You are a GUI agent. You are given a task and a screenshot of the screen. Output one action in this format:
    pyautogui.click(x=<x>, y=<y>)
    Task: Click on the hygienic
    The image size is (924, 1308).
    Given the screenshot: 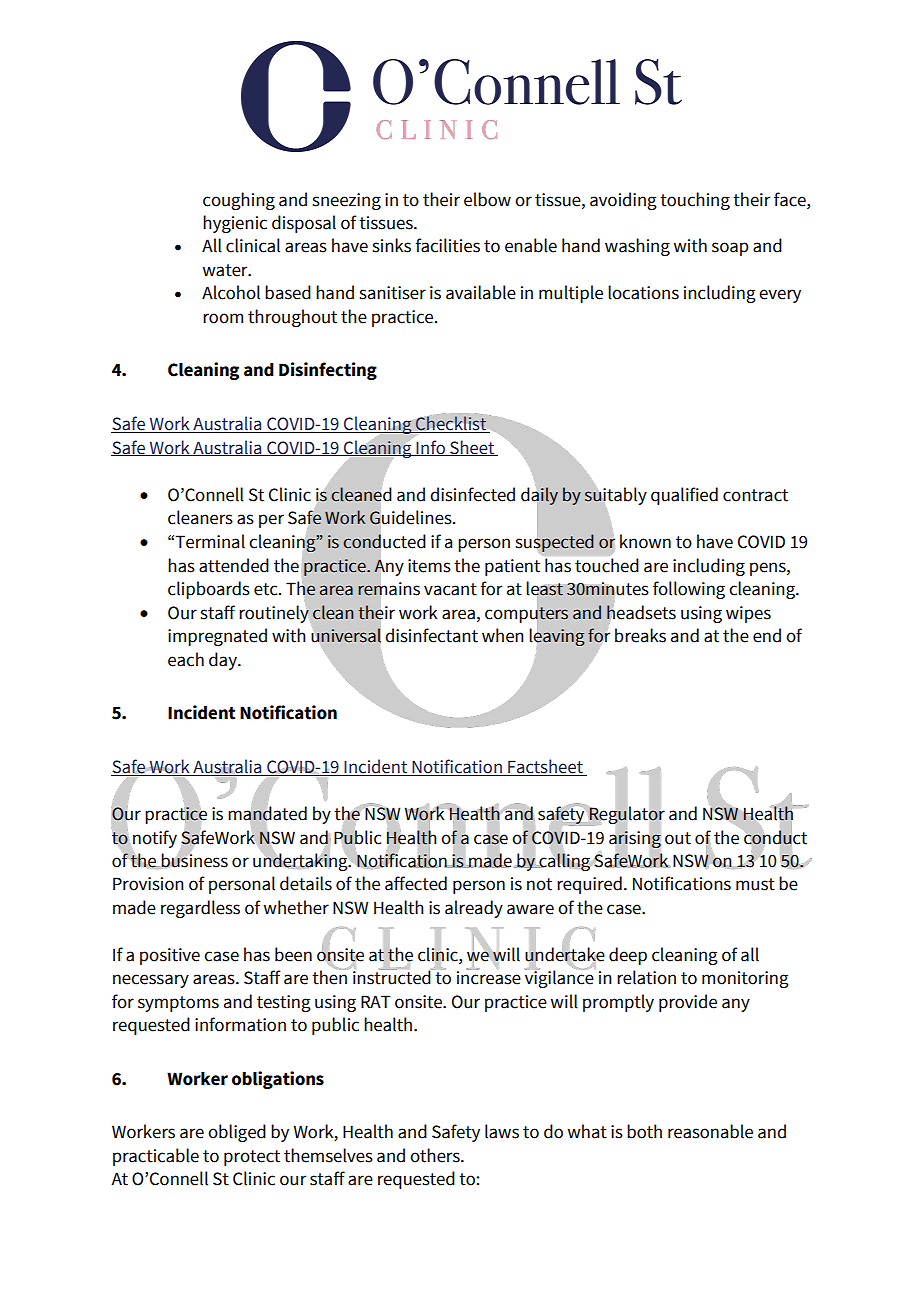 What is the action you would take?
    pyautogui.click(x=235, y=224)
